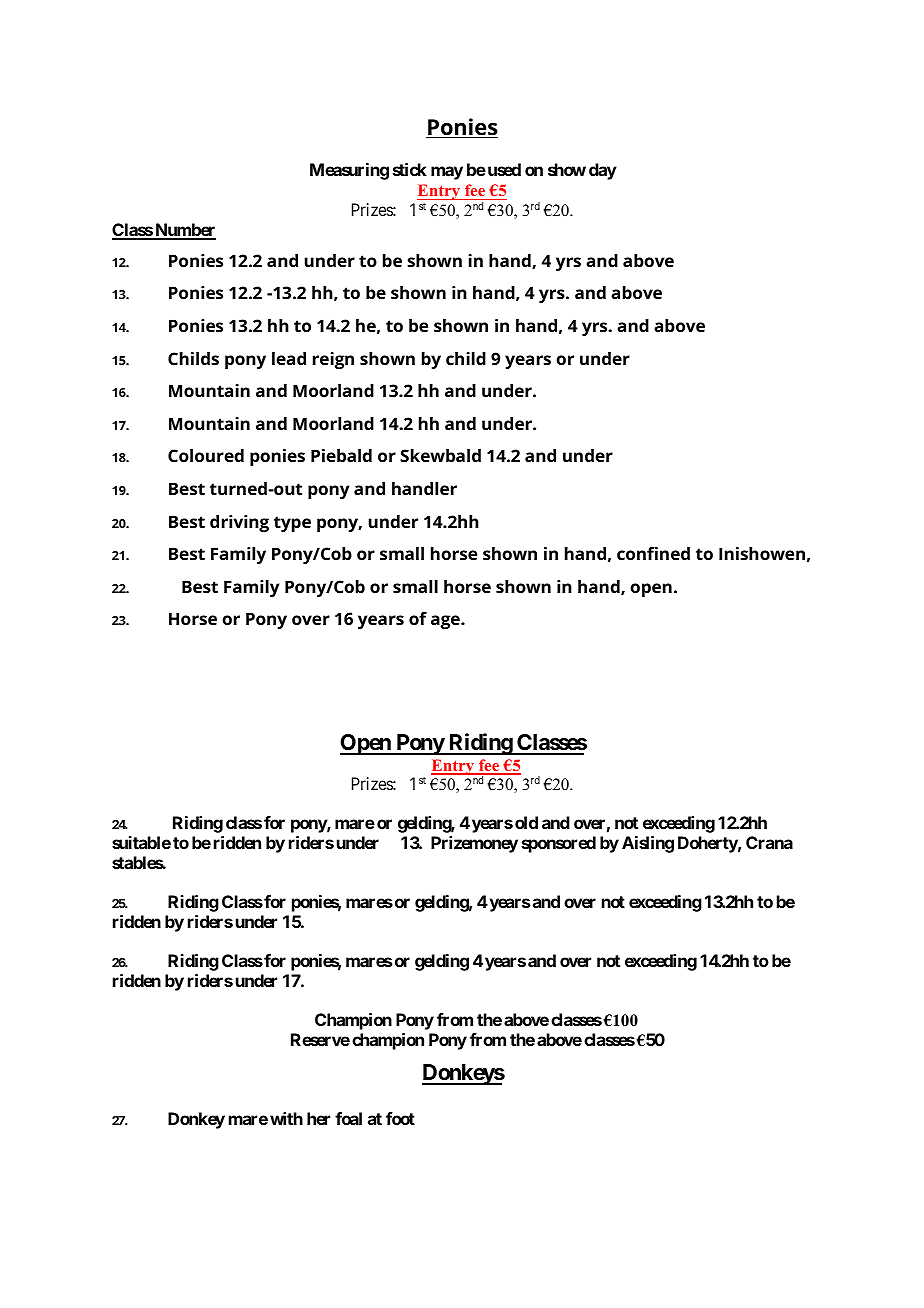 The image size is (924, 1308). Describe the element at coordinates (286, 1118) in the screenshot. I see `with` at that location.
